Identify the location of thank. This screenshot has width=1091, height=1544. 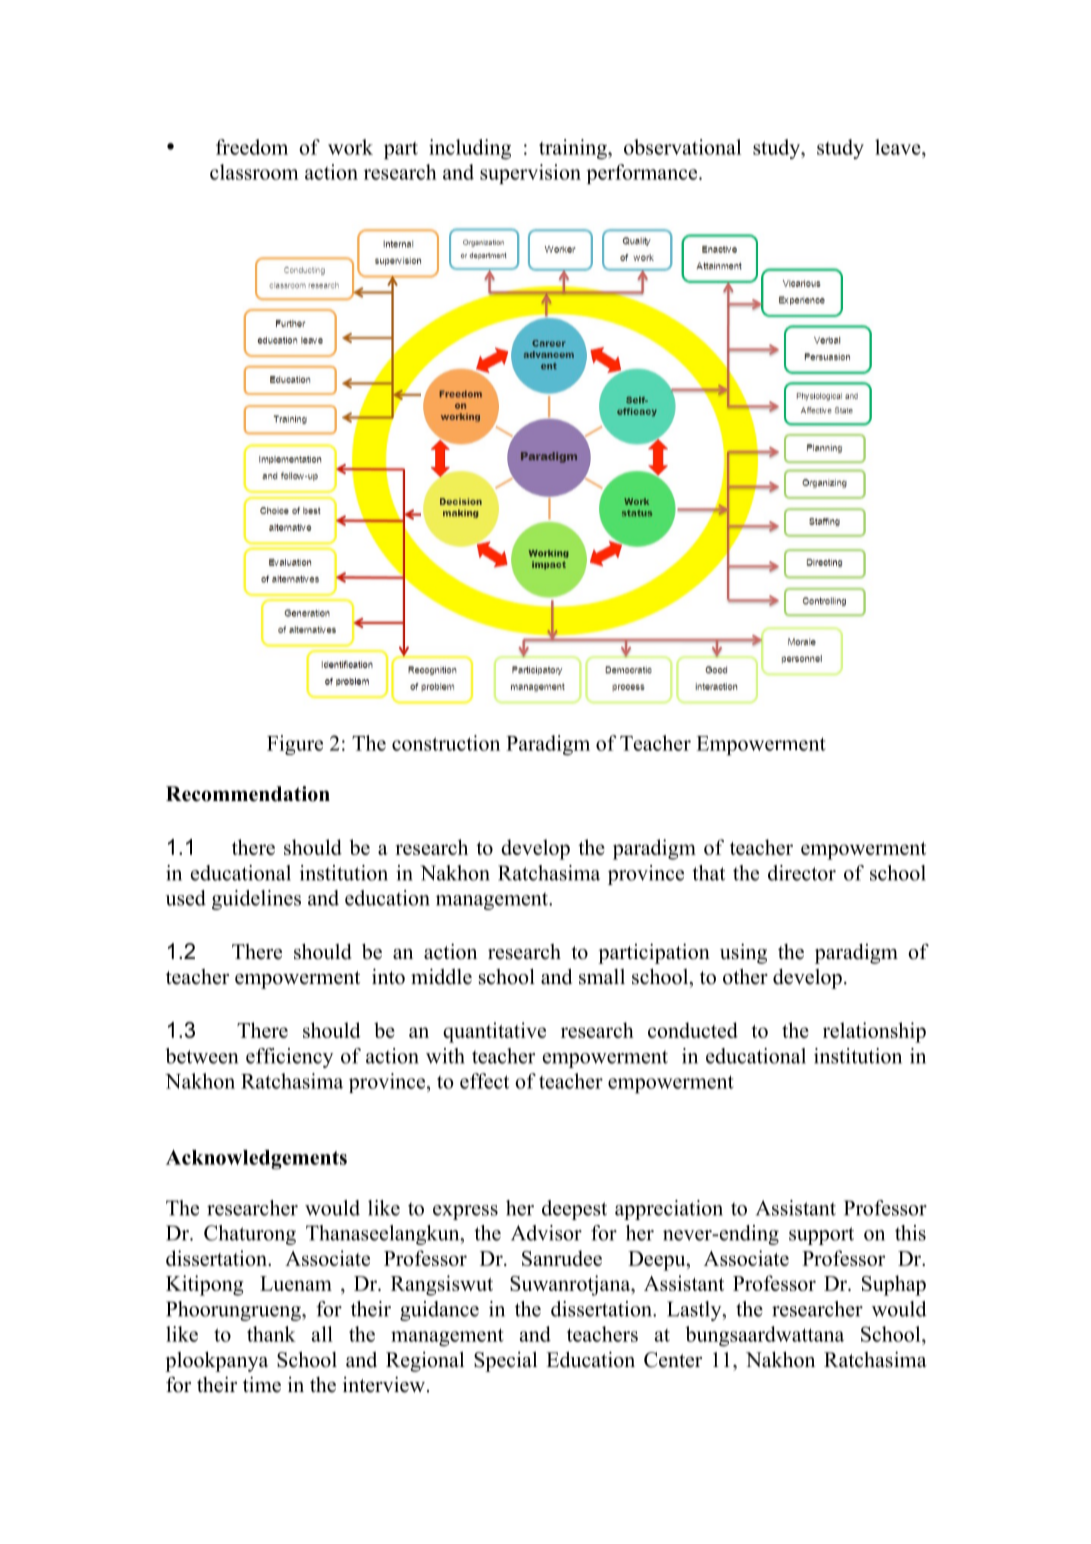
(271, 1334).
